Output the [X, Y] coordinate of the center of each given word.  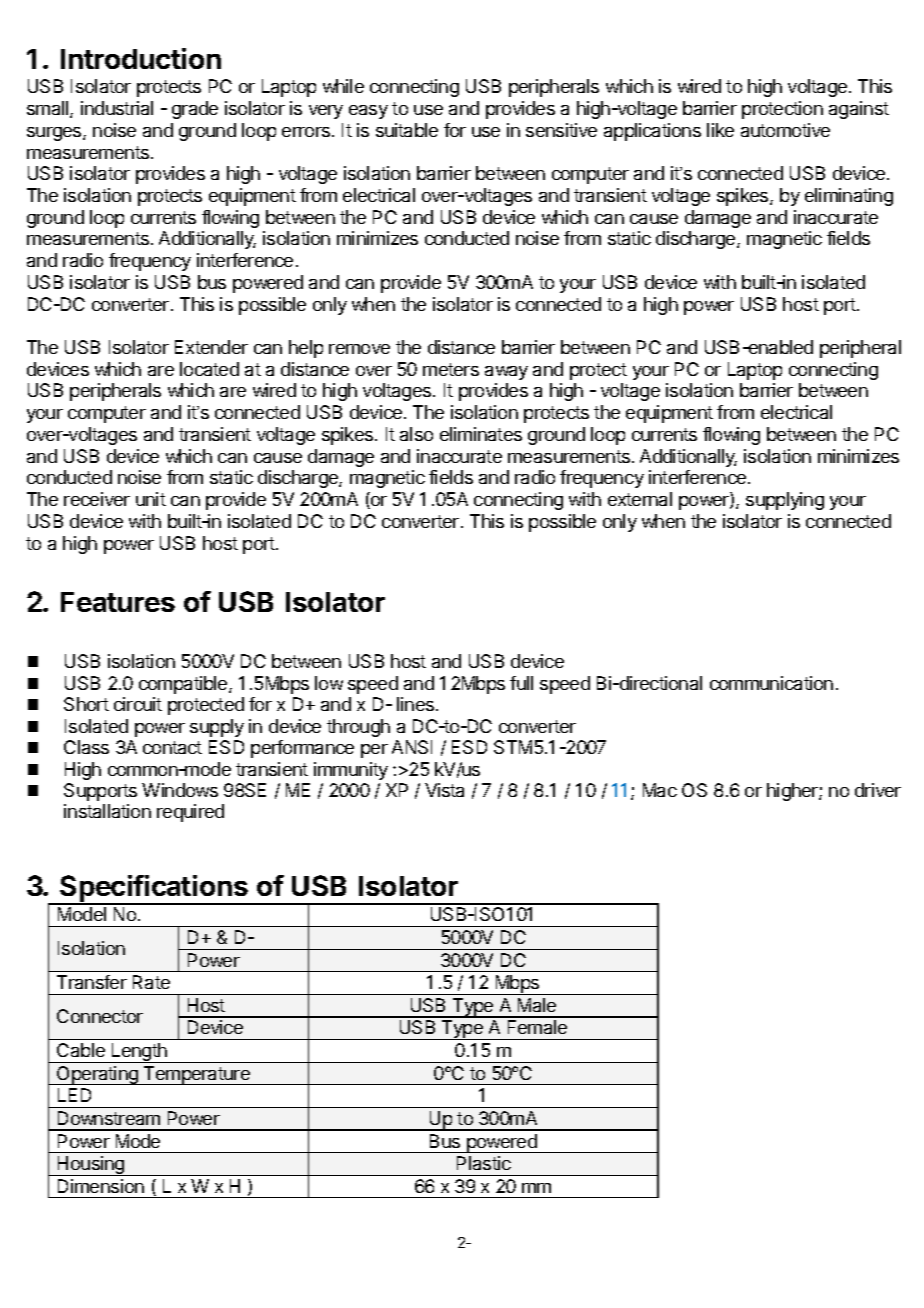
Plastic [484, 1163]
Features [118, 602]
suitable [407, 130]
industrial [117, 108]
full [521, 683]
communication [771, 683]
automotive [785, 130]
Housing [91, 1166]
